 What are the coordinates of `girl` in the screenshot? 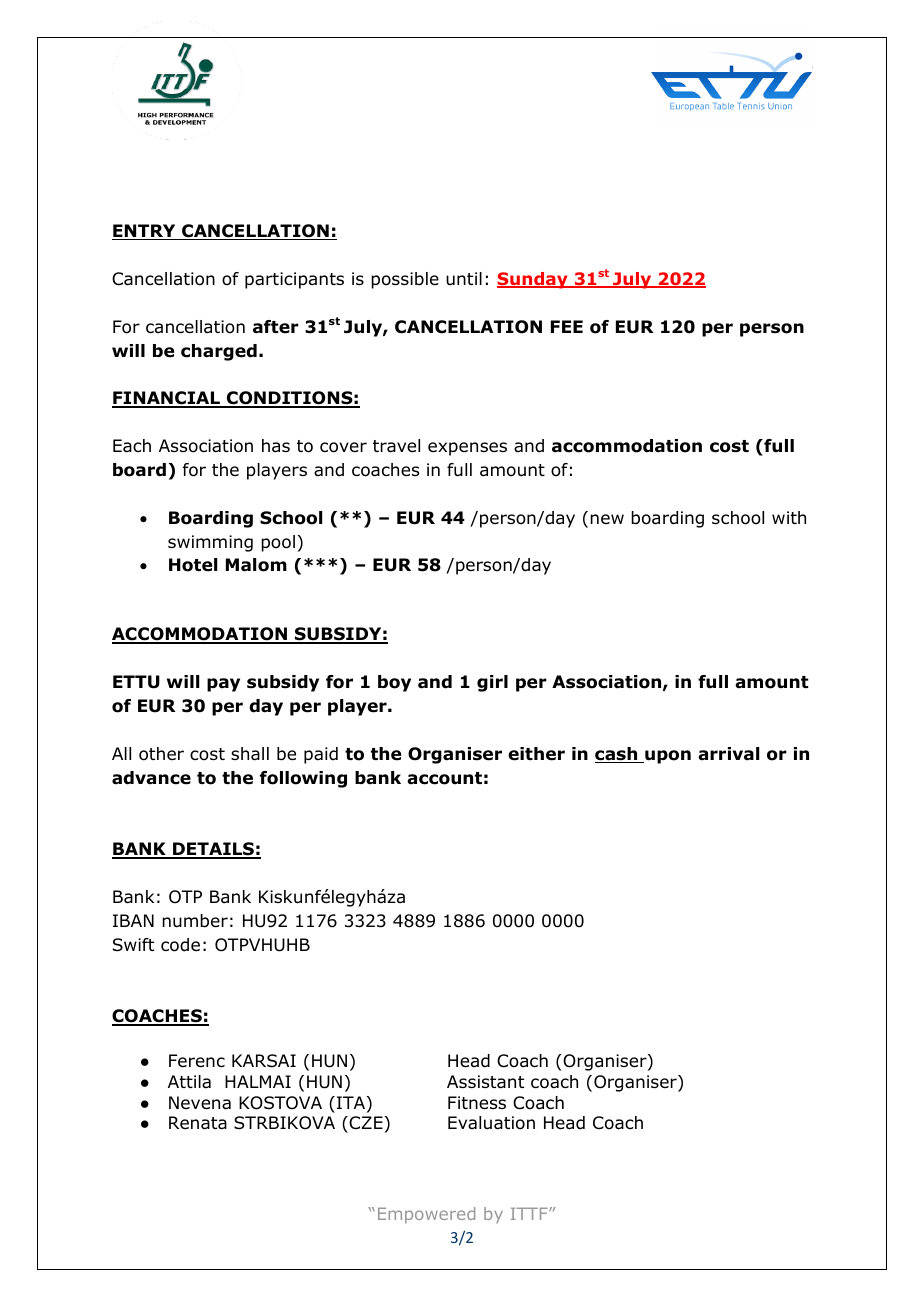 It's located at (492, 683).
